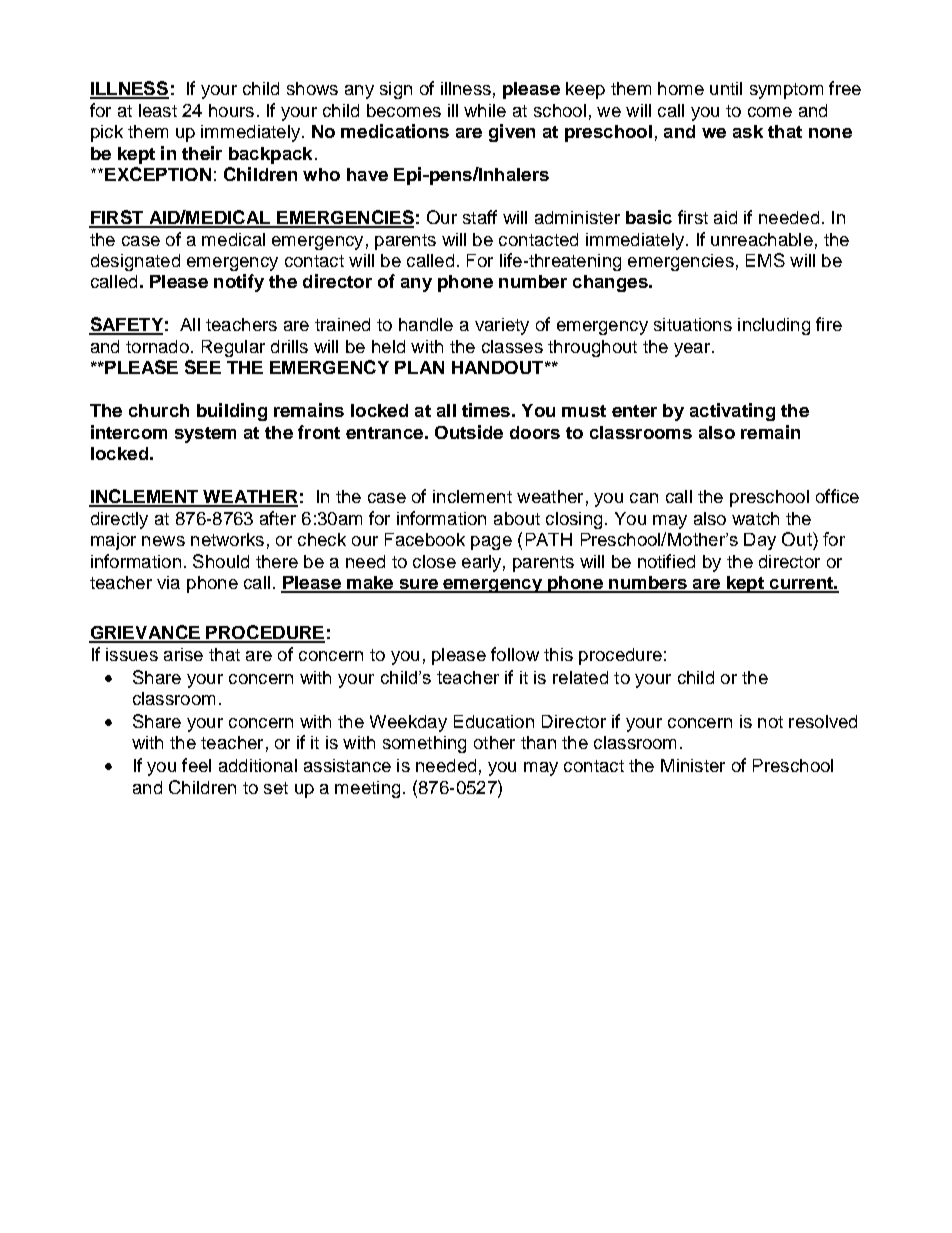 This page has height=1233, width=952. Describe the element at coordinates (205, 435) in the page. I see `system` at that location.
